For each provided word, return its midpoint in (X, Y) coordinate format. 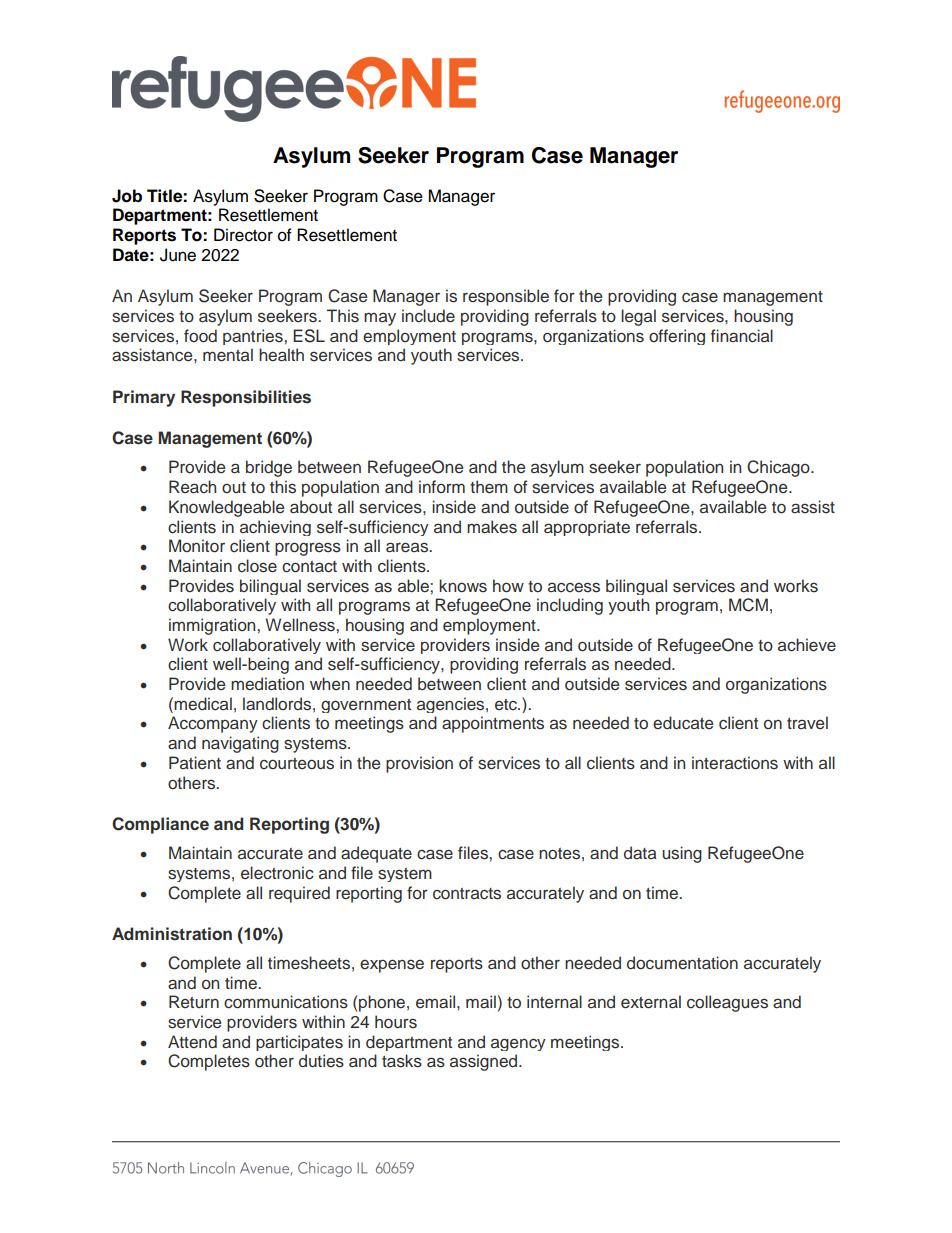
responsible (506, 297)
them (489, 487)
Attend (192, 1042)
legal (638, 317)
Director (243, 235)
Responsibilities (246, 398)
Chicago (779, 468)
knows (463, 586)
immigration (213, 626)
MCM (748, 605)
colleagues (727, 1003)
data (640, 852)
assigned (485, 1062)
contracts (467, 894)
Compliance (160, 825)
